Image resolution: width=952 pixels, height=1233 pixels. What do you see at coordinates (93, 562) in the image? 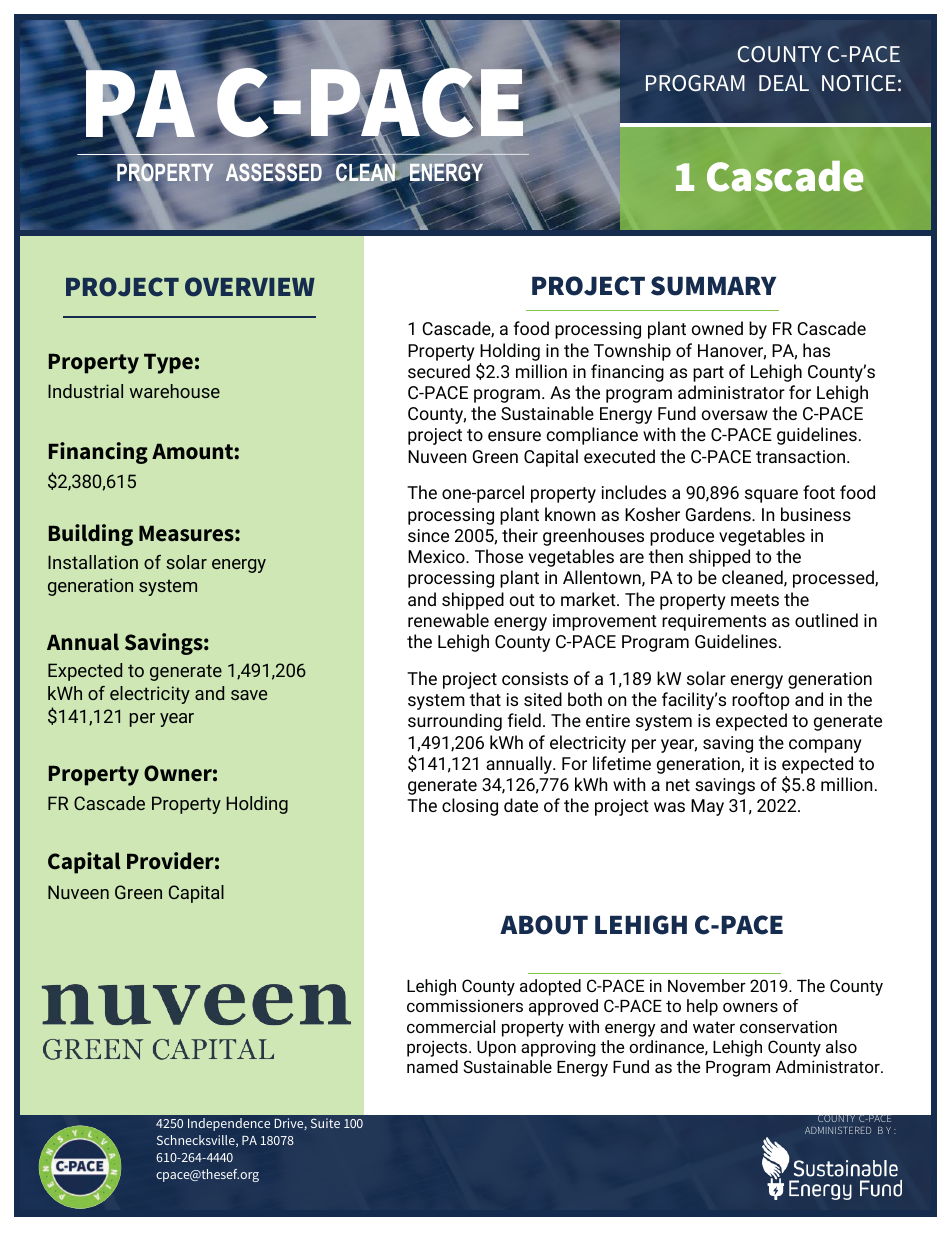
I see `Installation` at bounding box center [93, 562].
